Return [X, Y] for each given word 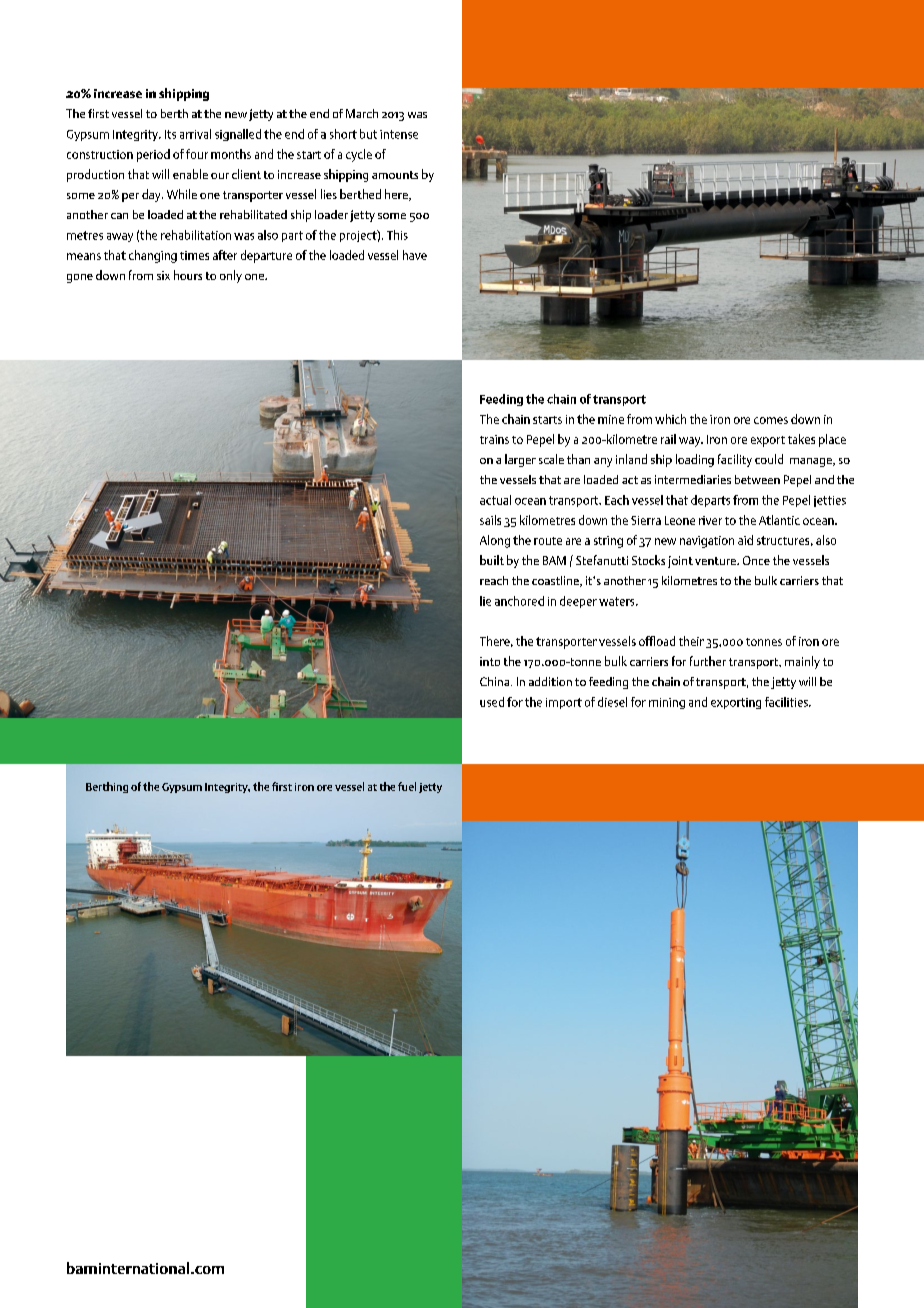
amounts [395, 175]
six [163, 275]
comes [771, 420]
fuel [407, 786]
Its [170, 134]
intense [399, 134]
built [492, 560]
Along [495, 541]
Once [756, 560]
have [415, 255]
